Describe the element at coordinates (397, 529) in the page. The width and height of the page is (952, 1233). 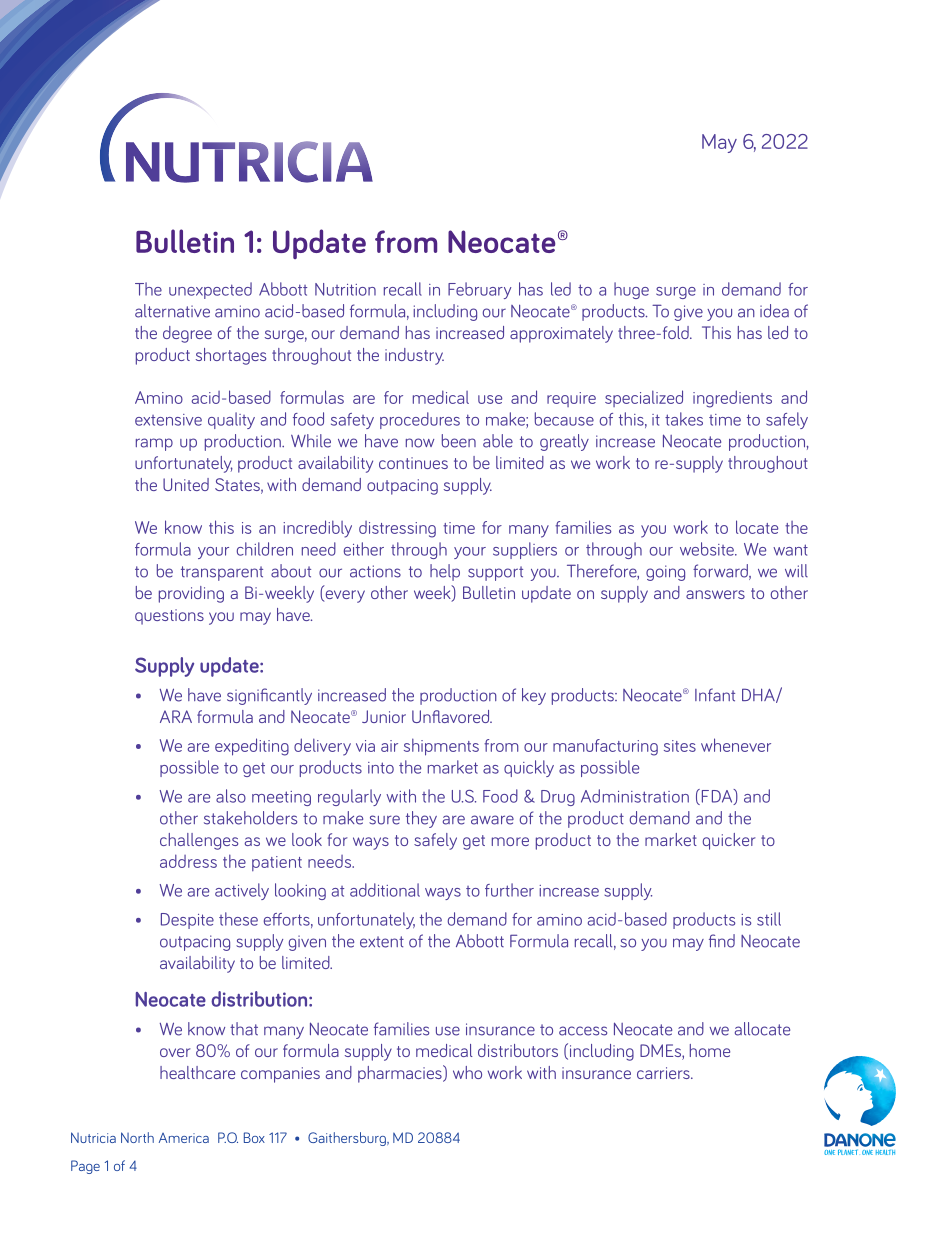
I see `distressing` at that location.
